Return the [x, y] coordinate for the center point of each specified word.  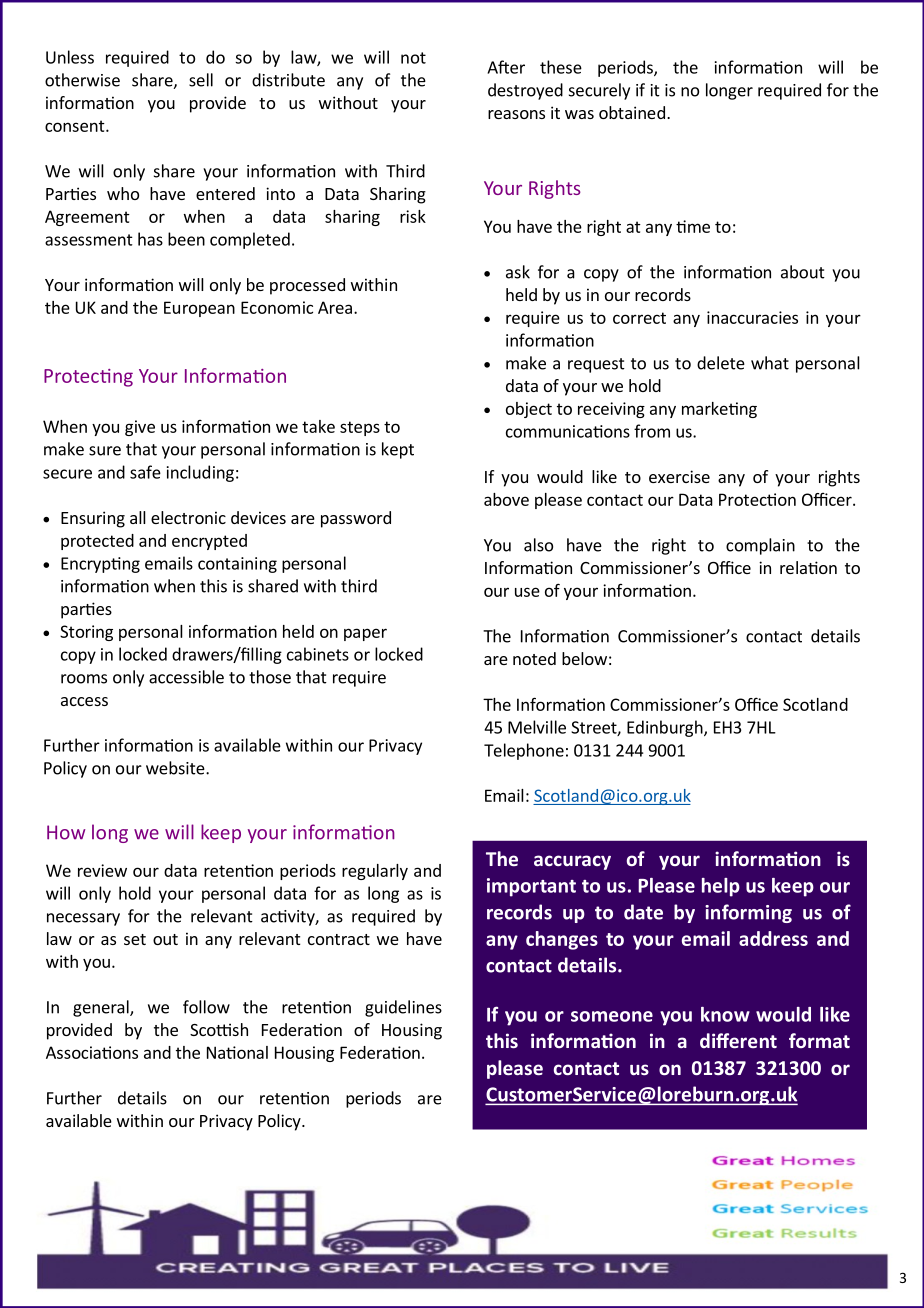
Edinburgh [666, 728]
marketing [719, 410]
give [140, 428]
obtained [632, 112]
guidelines [403, 1008]
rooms [84, 679]
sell [201, 80]
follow [206, 1007]
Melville [537, 727]
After [506, 67]
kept [398, 450]
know [725, 1014]
